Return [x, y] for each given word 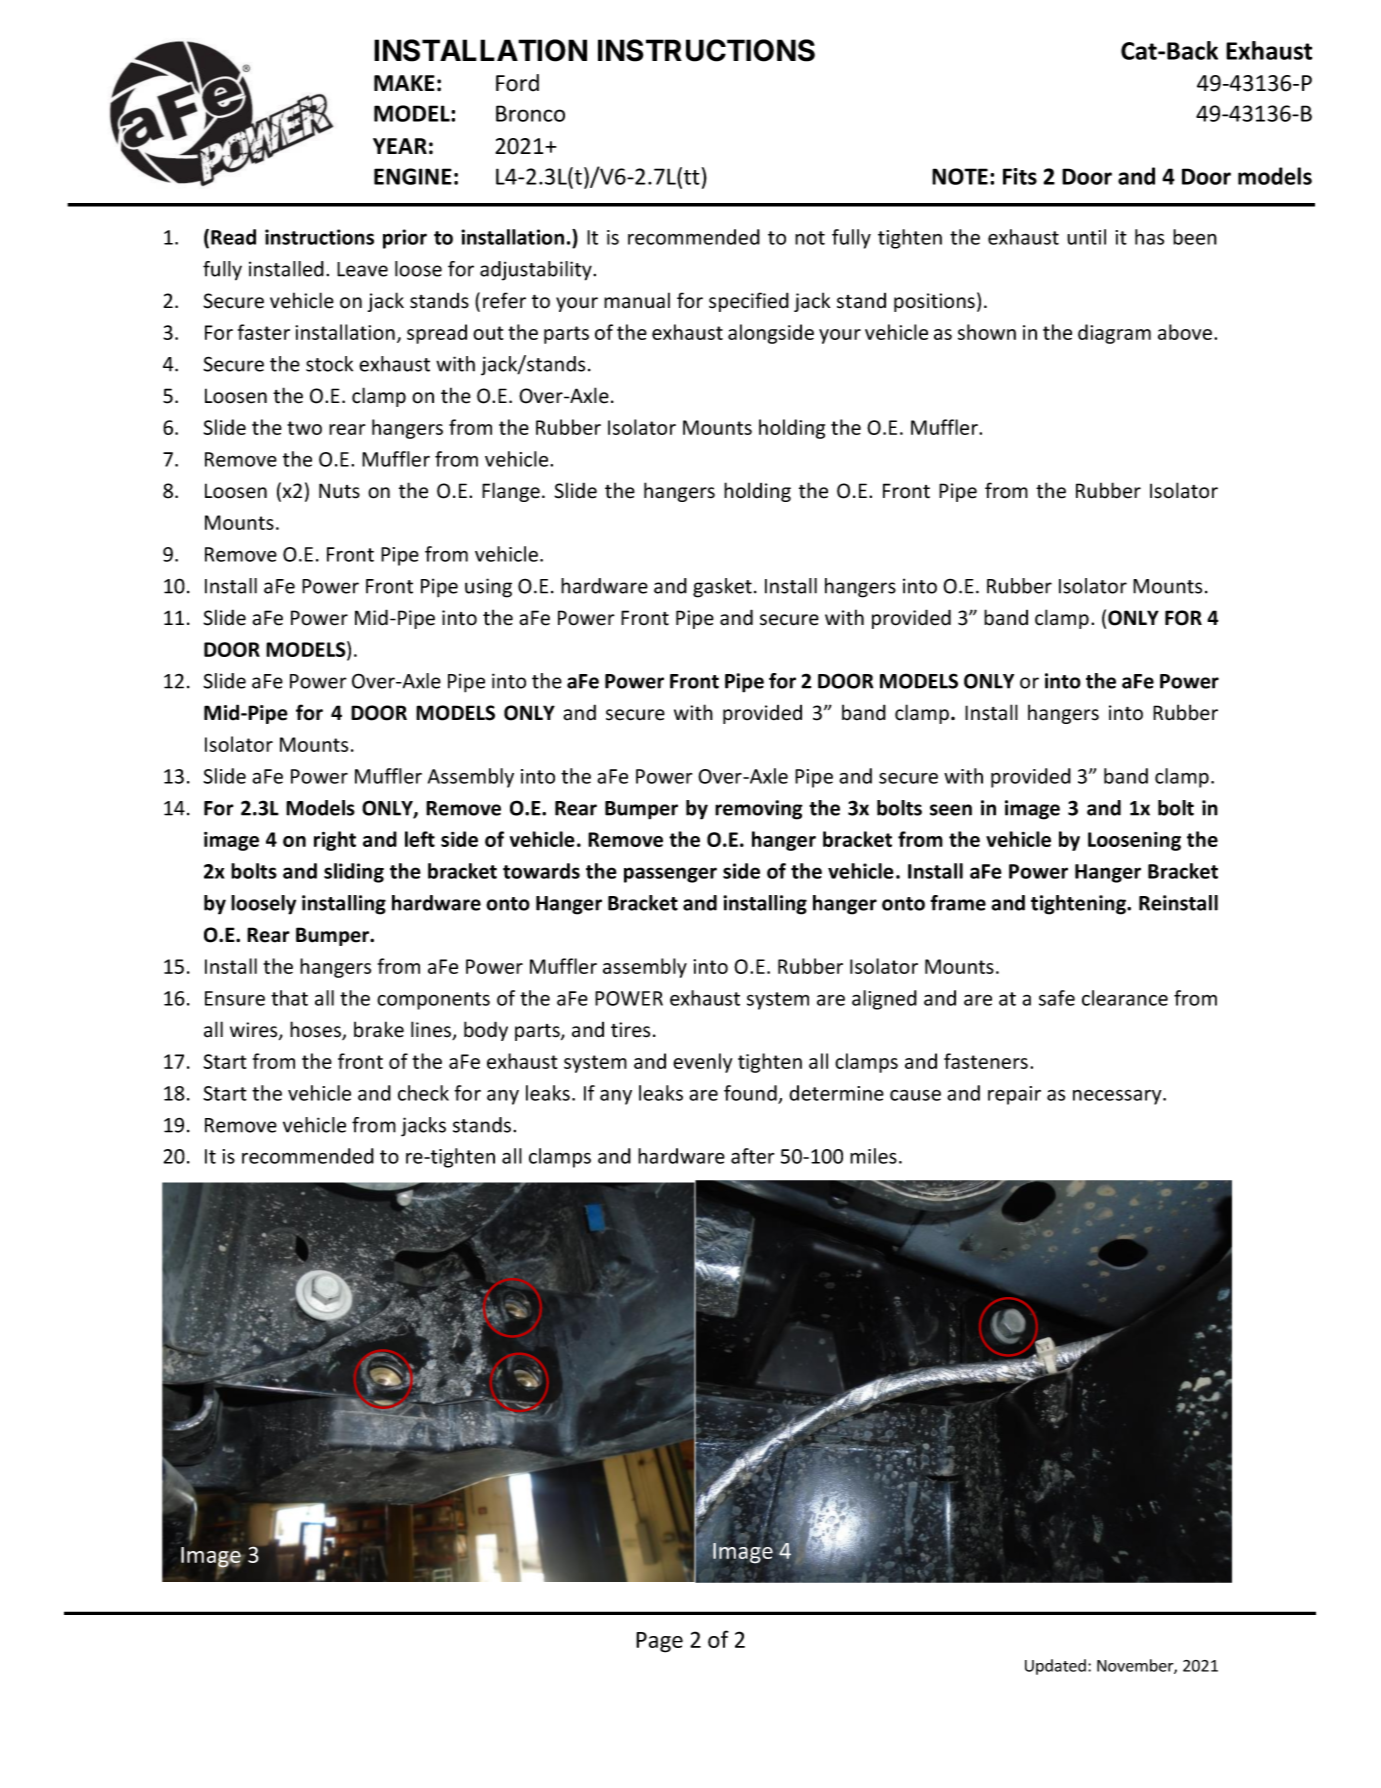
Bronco [530, 113]
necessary [1118, 1097]
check [423, 1093]
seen [951, 810]
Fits [1020, 176]
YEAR [400, 146]
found [750, 1093]
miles [873, 1156]
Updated [1055, 1667]
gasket [722, 588]
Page [659, 1642]
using [488, 588]
